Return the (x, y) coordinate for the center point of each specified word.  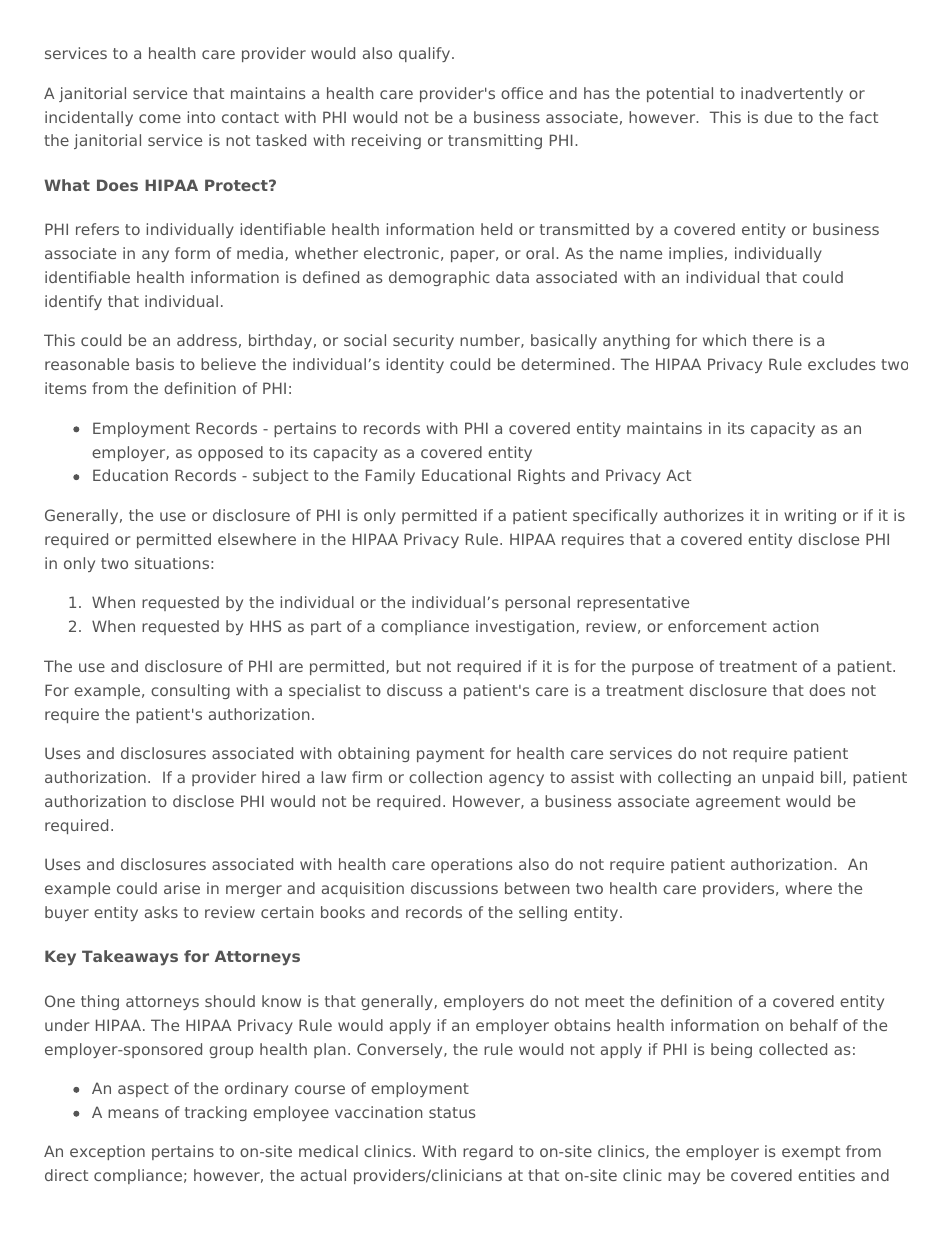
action (795, 626)
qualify (426, 54)
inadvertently (792, 94)
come (160, 118)
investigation (526, 627)
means (133, 1113)
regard (488, 1152)
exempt (811, 1153)
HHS (265, 626)
